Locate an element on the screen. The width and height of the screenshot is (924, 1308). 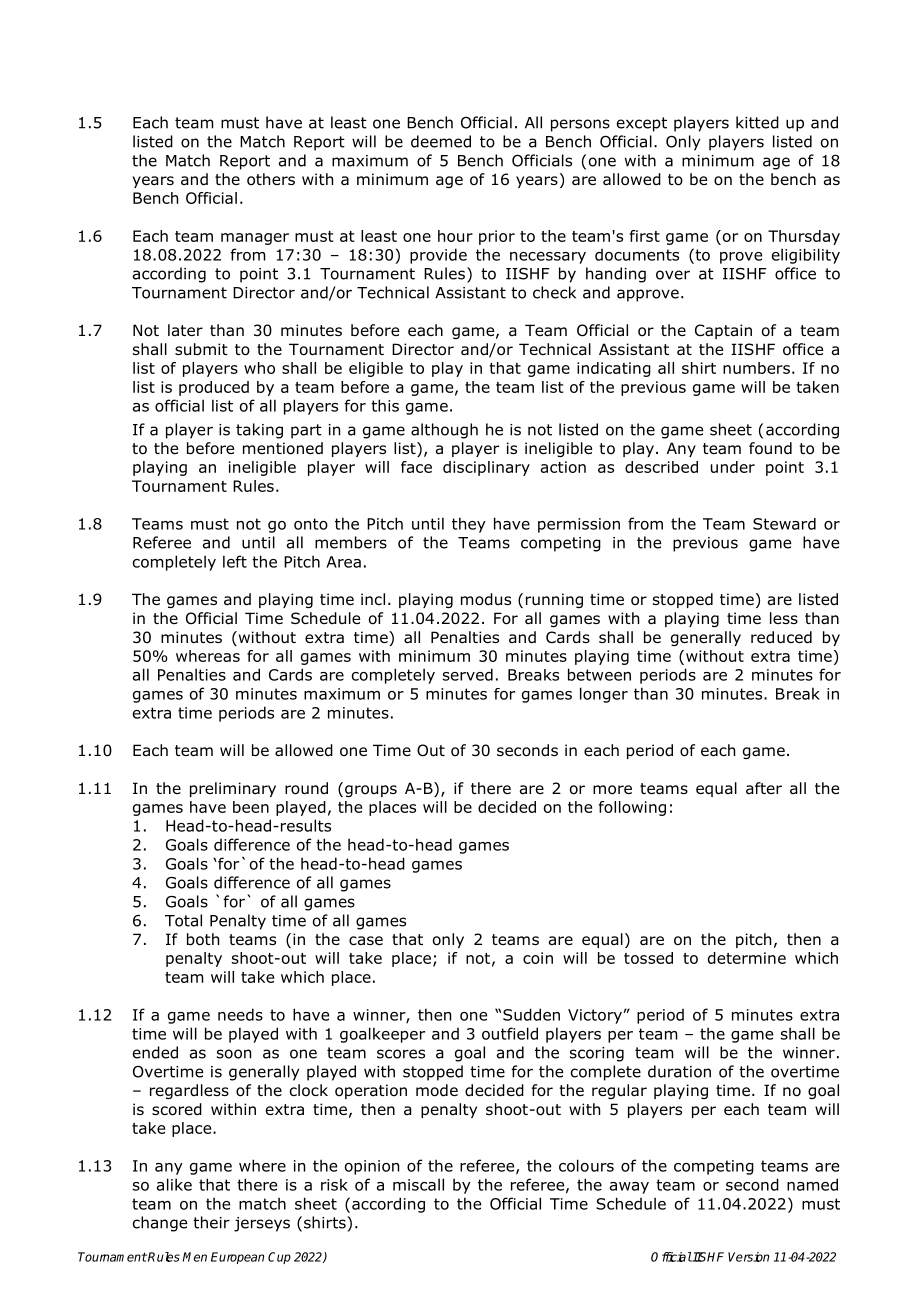
served is located at coordinates (468, 674).
